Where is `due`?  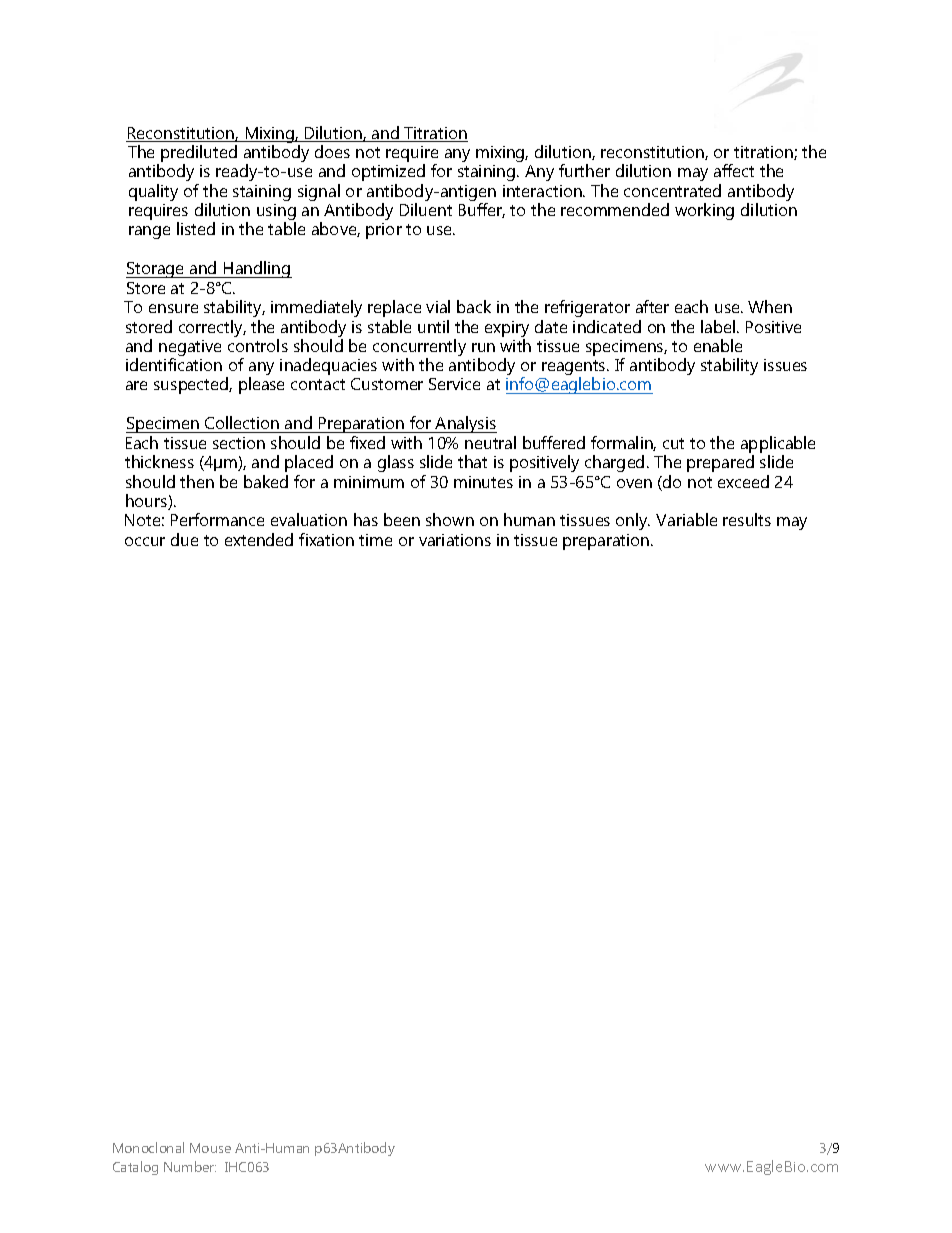
due is located at coordinates (184, 539).
